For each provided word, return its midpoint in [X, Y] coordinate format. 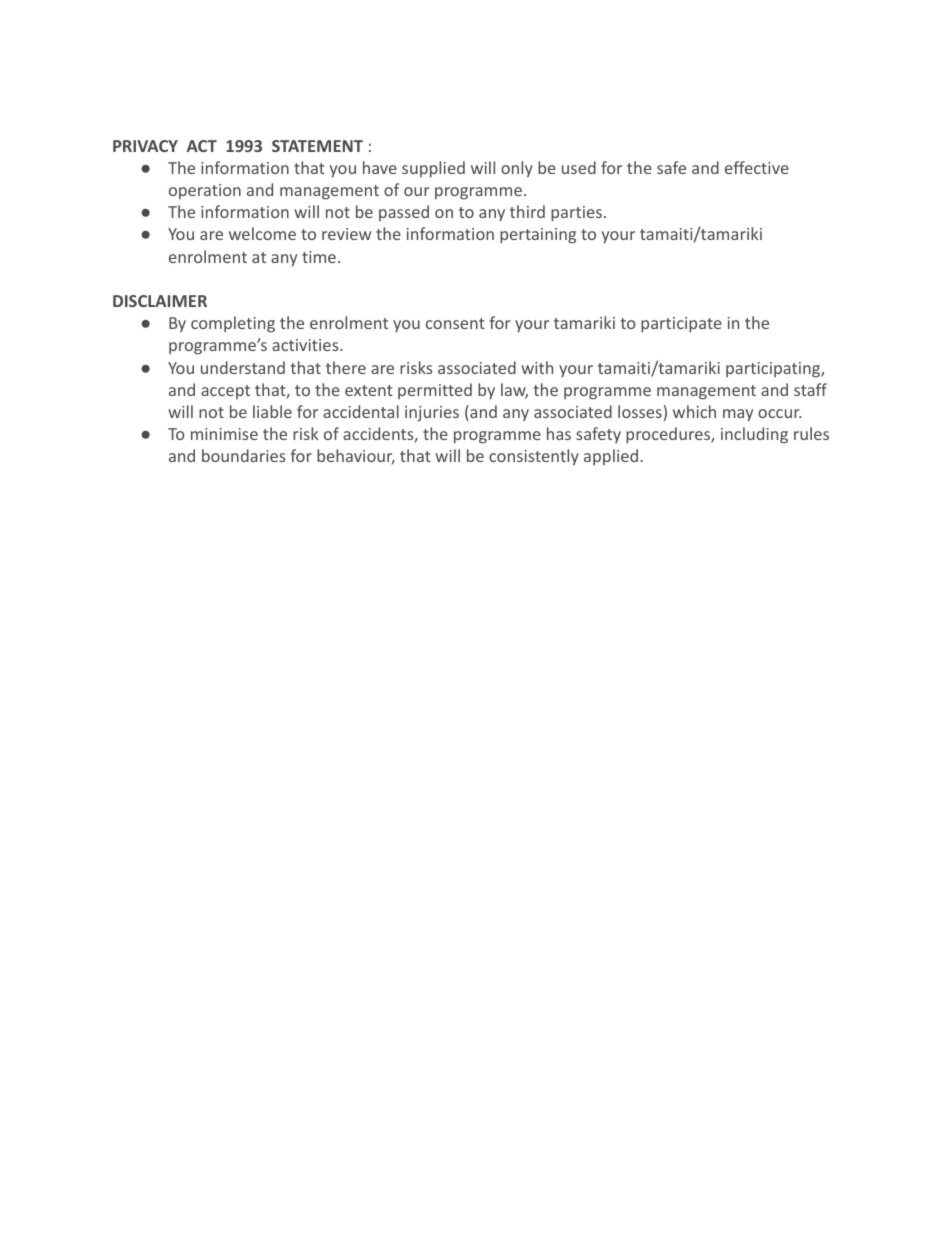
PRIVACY [145, 146]
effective [757, 167]
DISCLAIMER [160, 301]
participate [681, 325]
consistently [534, 457]
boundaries [243, 455]
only [517, 169]
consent [455, 323]
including [754, 435]
